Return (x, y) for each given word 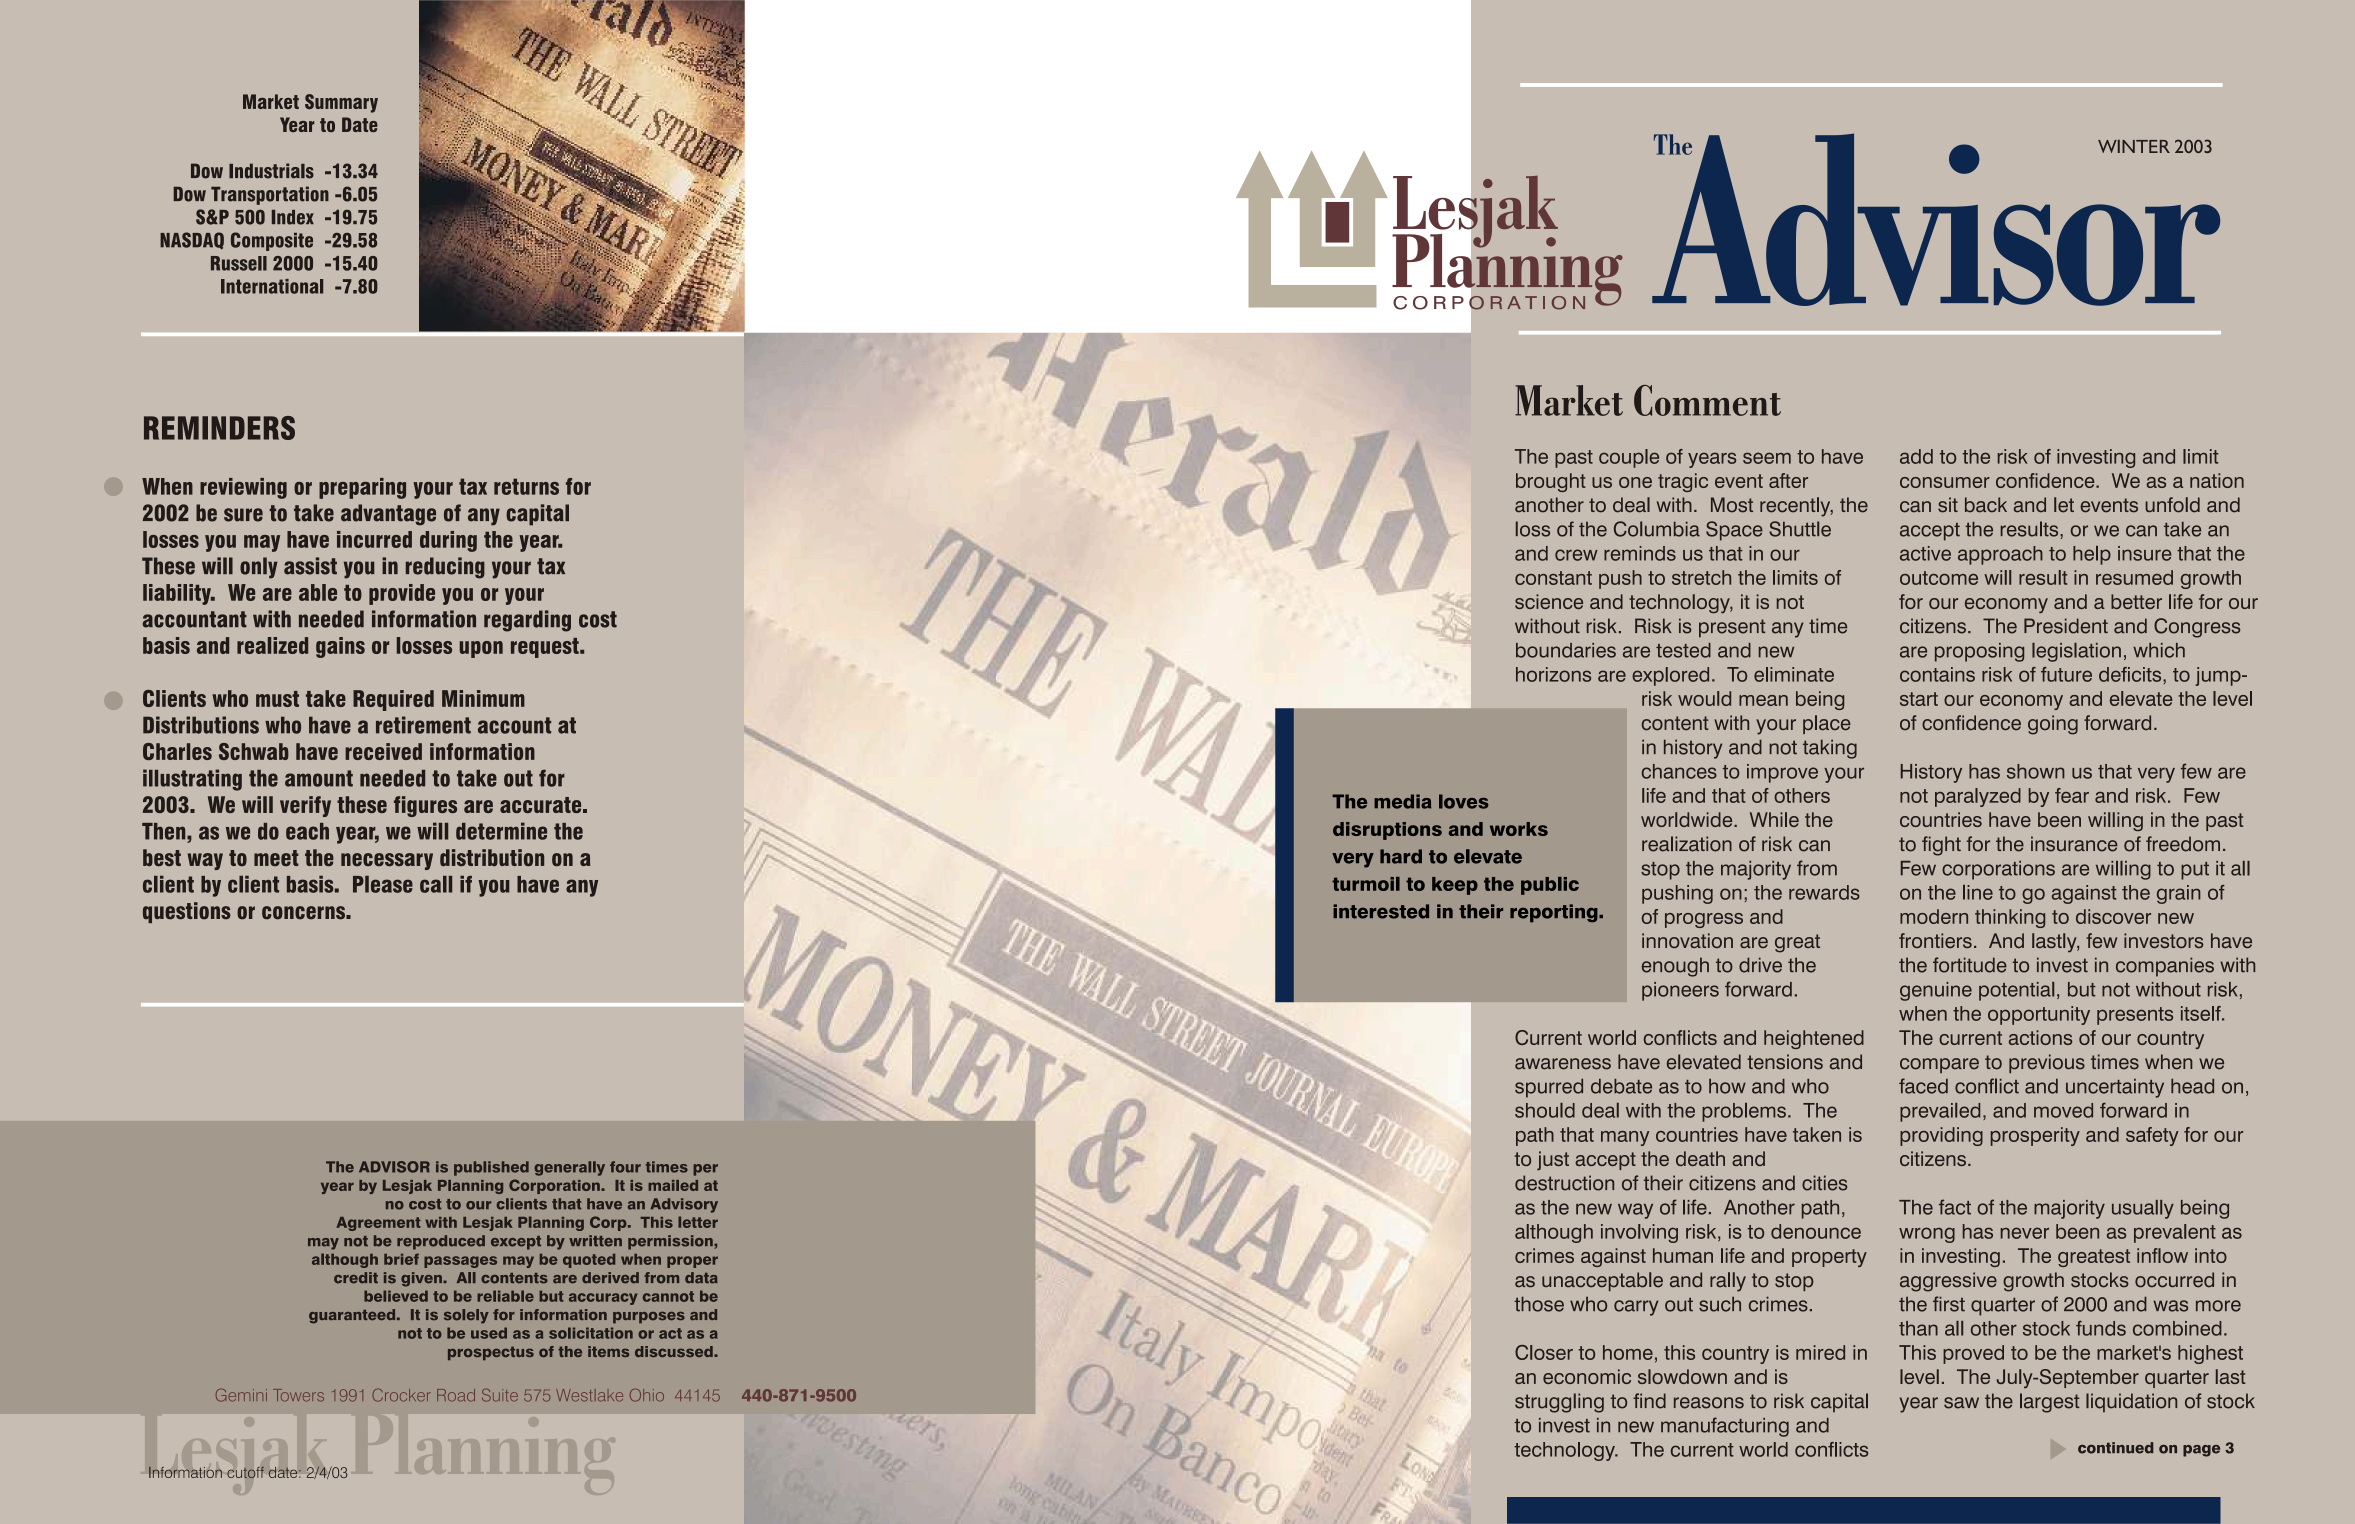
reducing (445, 568)
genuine (1936, 991)
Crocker (402, 1395)
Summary (341, 103)
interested (1381, 911)
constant (1553, 578)
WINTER (2134, 146)
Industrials (271, 171)
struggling (1559, 1403)
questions (187, 912)
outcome (1939, 578)
